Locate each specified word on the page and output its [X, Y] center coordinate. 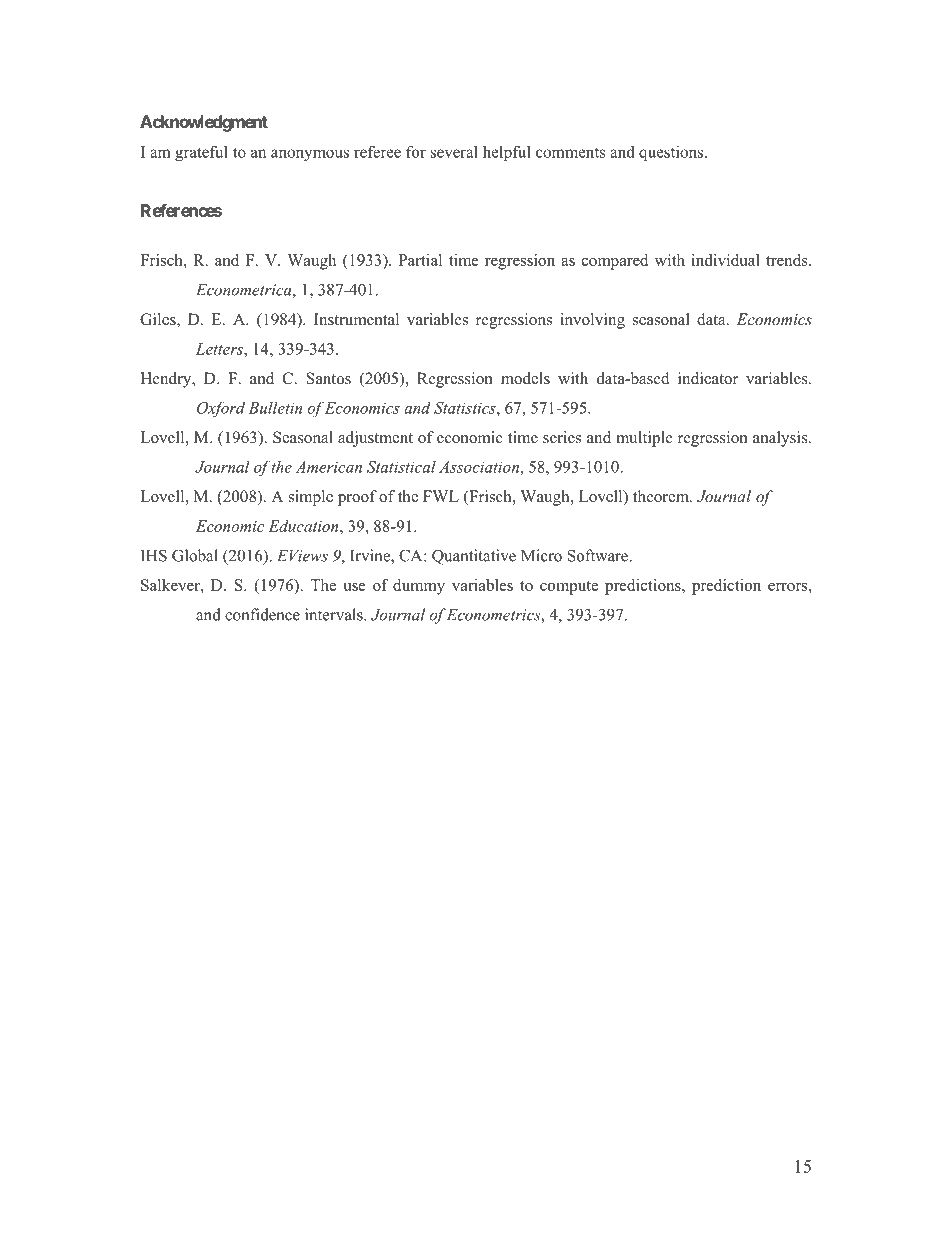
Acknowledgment [204, 123]
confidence [262, 614]
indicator [708, 378]
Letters [220, 349]
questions [672, 153]
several [454, 151]
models [525, 378]
